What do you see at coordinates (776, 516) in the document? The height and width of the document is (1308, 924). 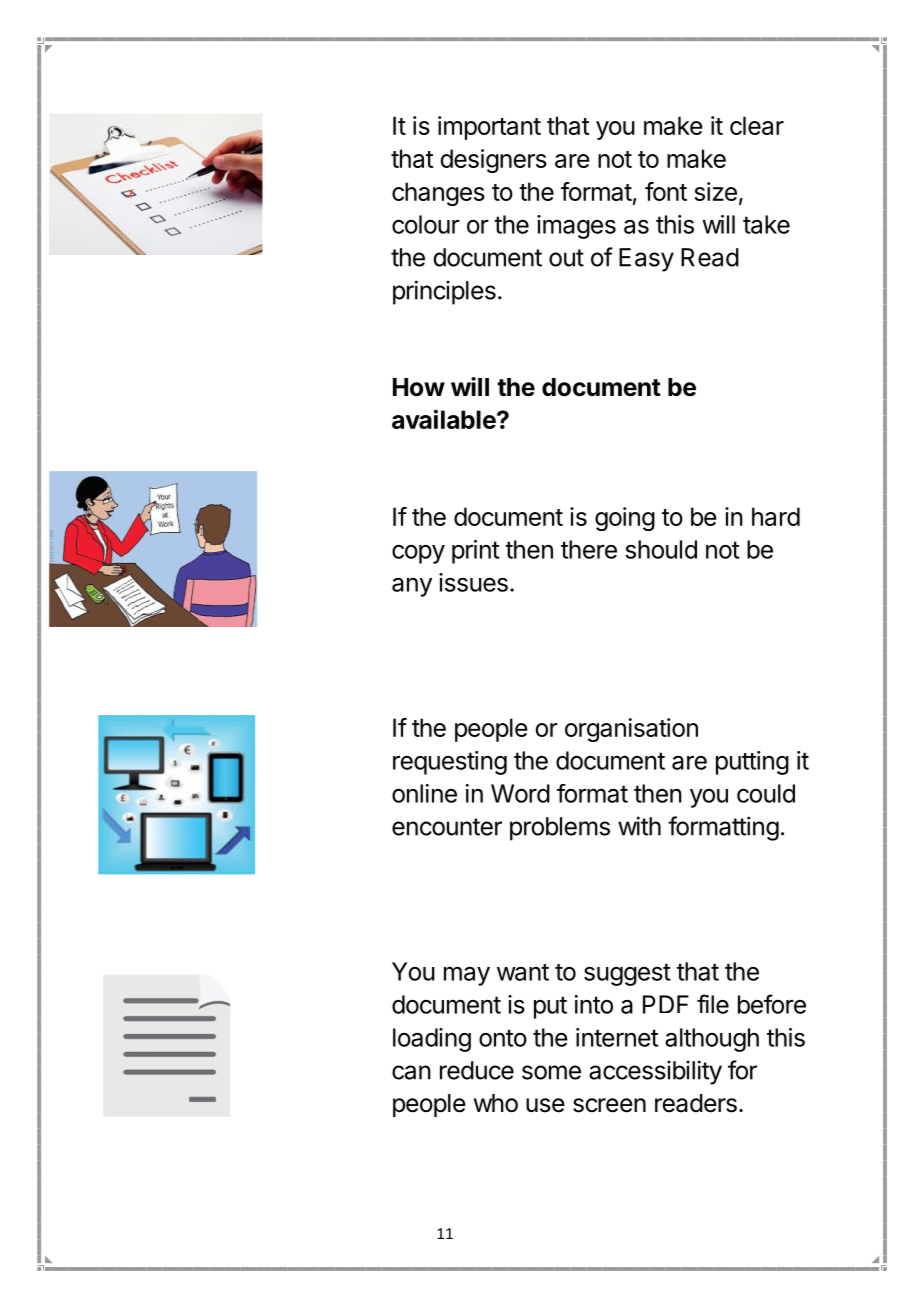 I see `hard` at bounding box center [776, 516].
